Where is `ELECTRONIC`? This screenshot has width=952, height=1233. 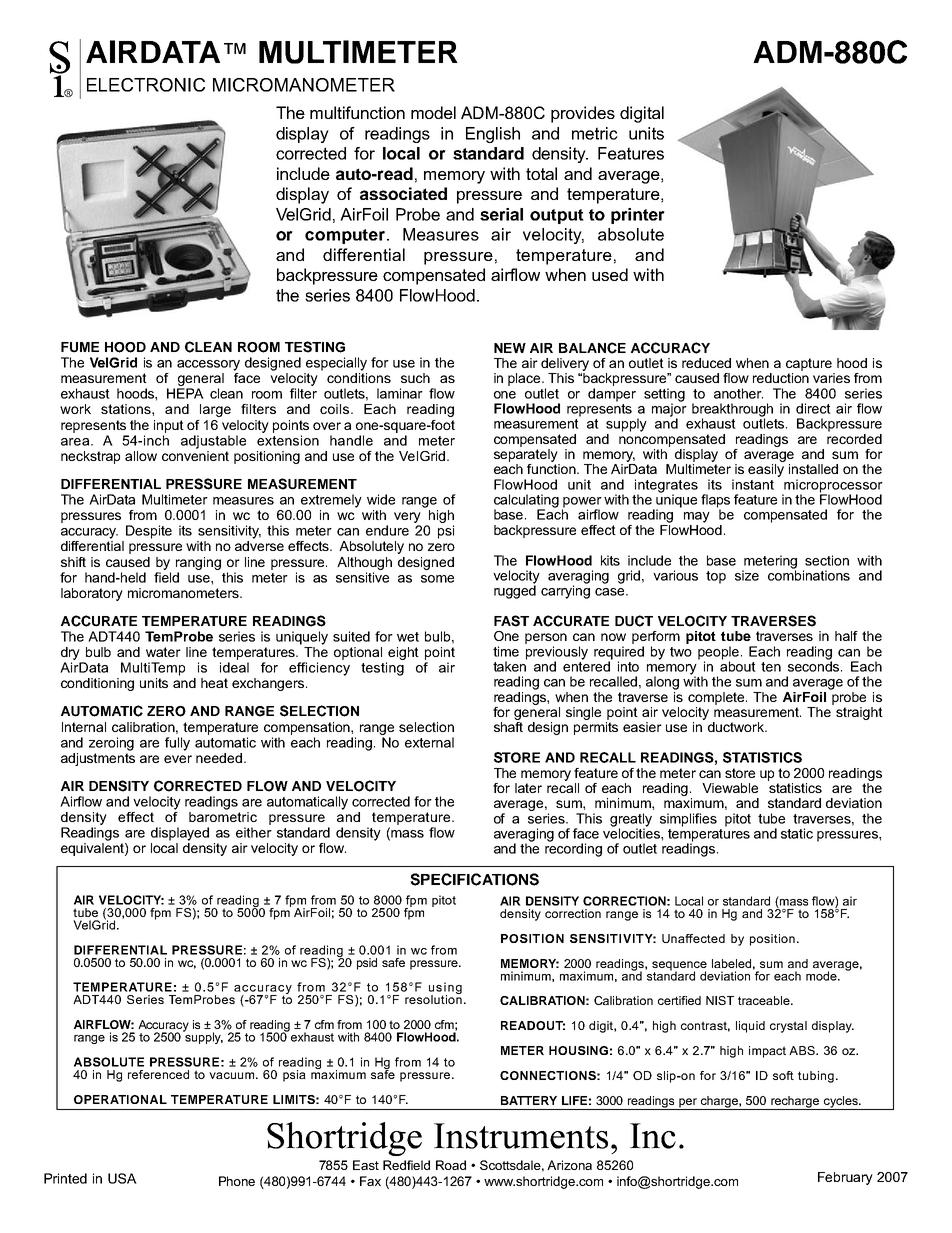 ELECTRONIC is located at coordinates (146, 85).
